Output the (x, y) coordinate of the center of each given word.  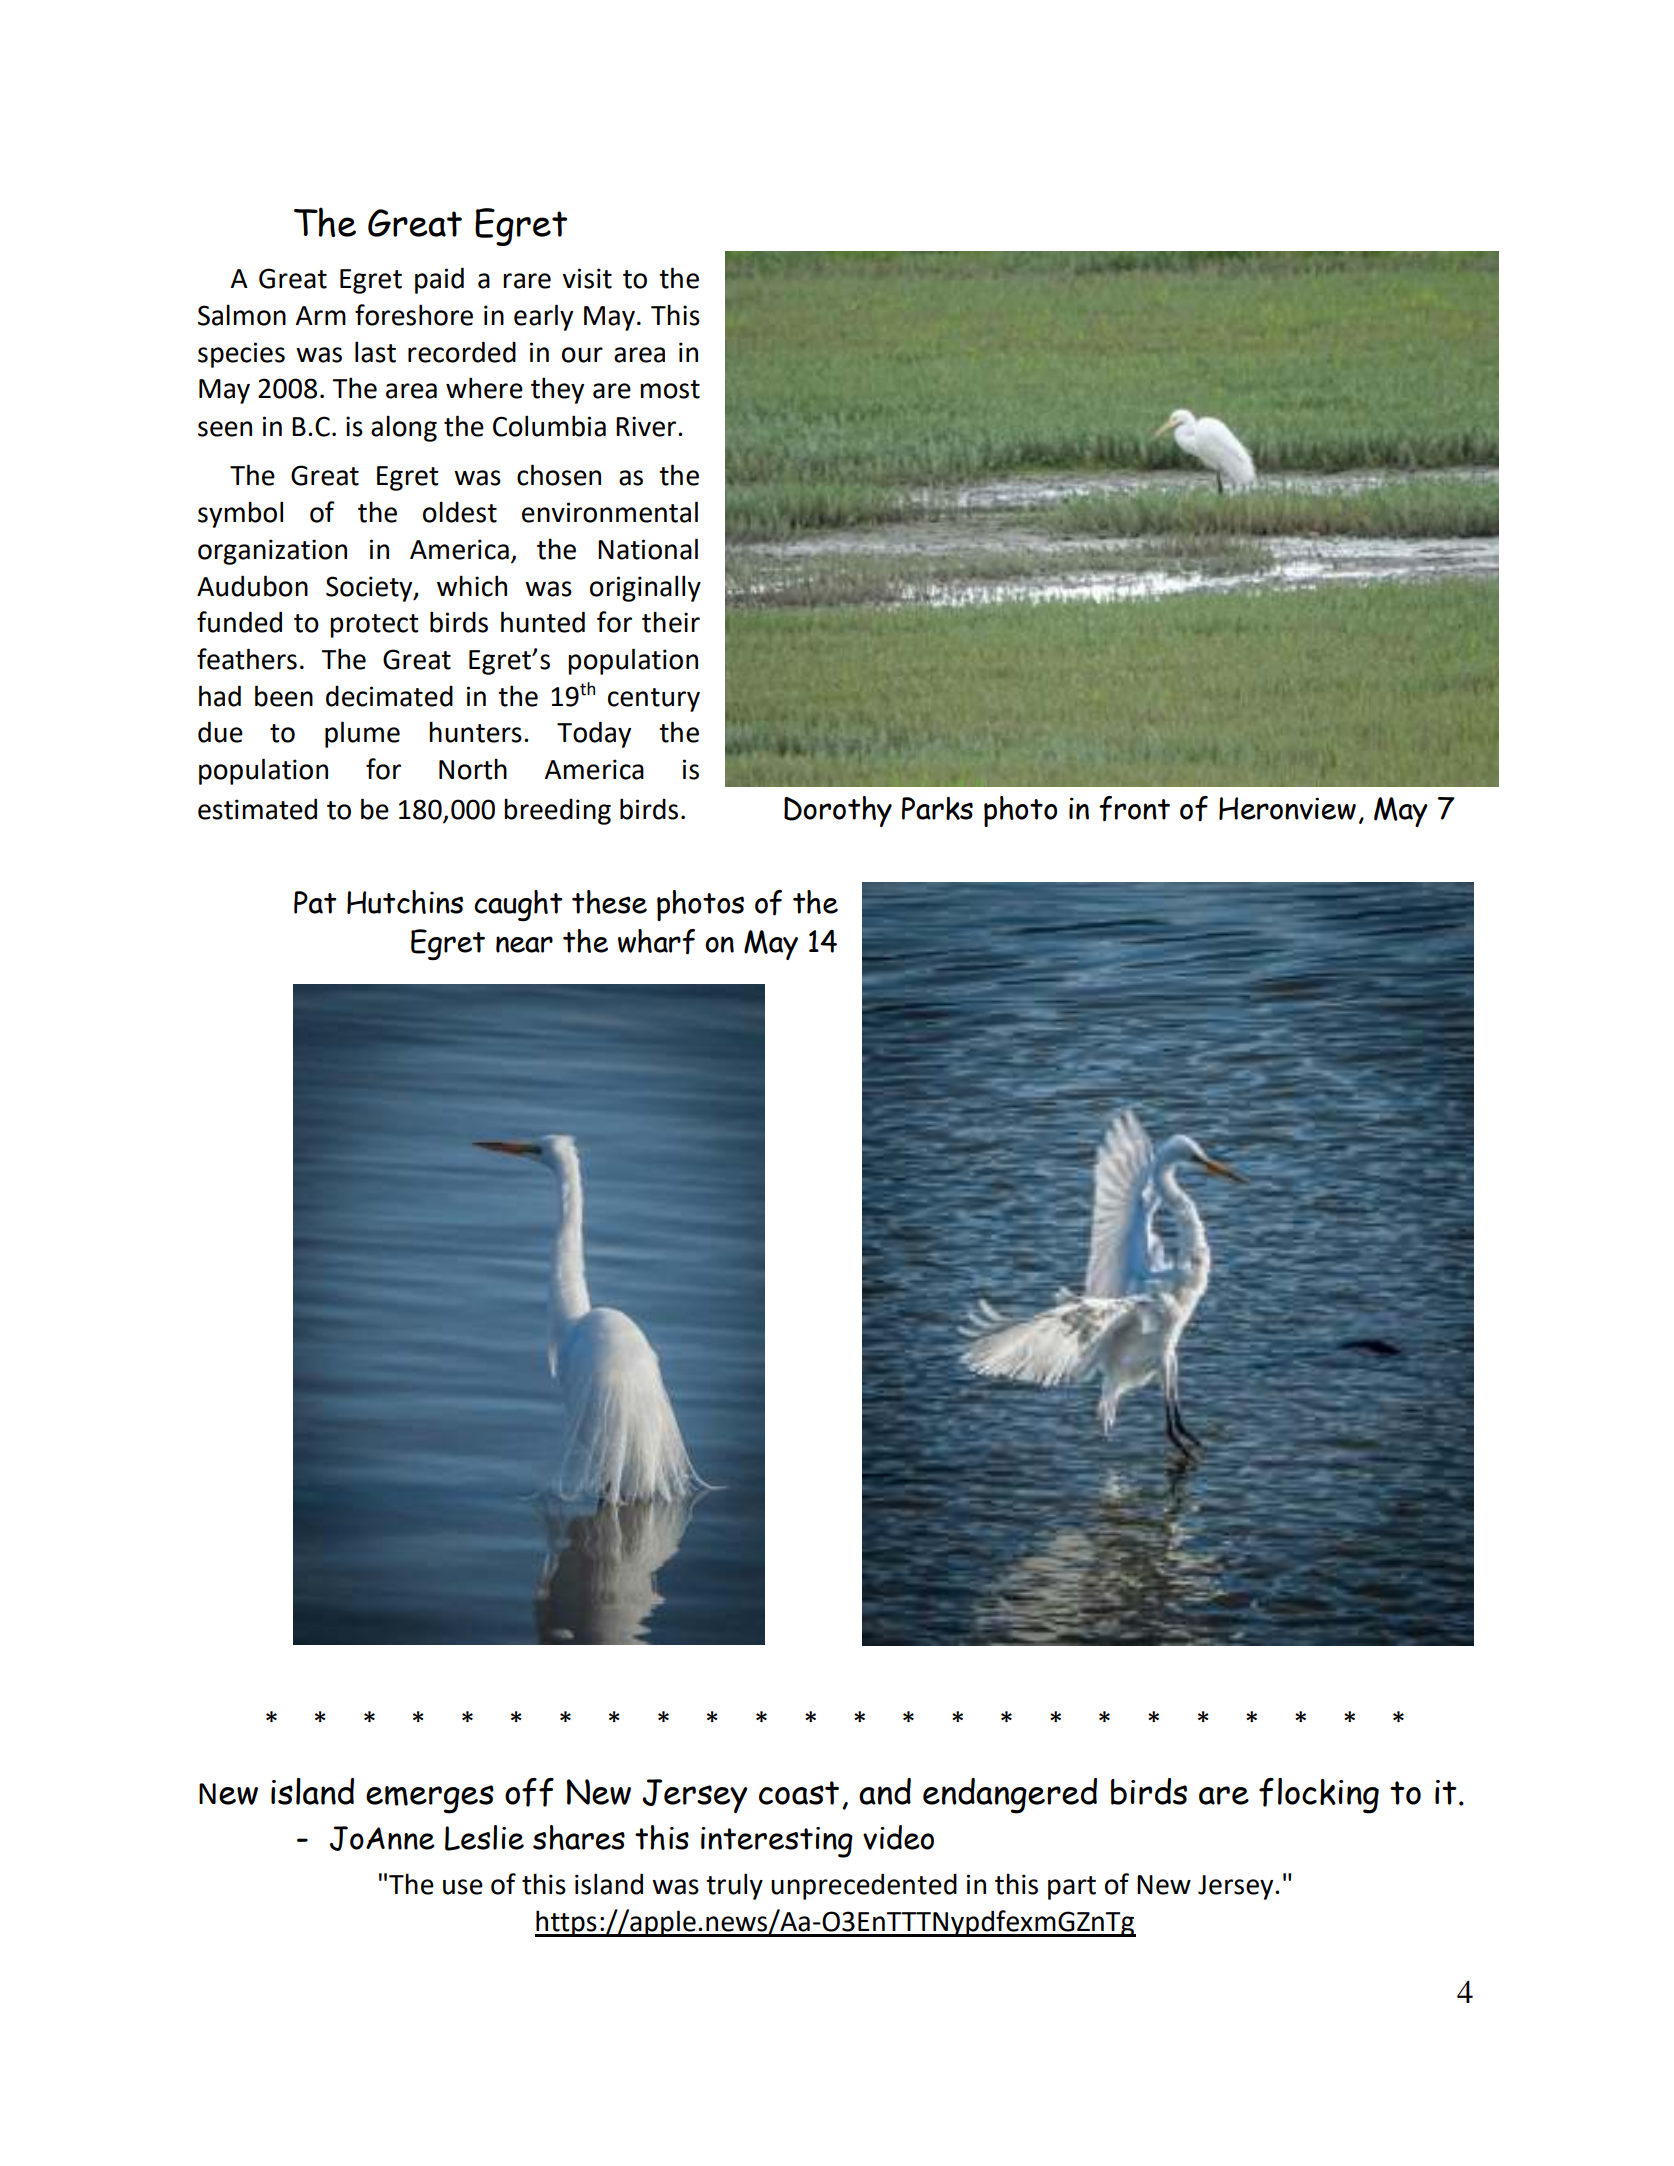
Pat (315, 902)
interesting (777, 1842)
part (1072, 1888)
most (670, 389)
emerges (430, 1799)
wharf (656, 942)
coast (799, 1793)
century (654, 700)
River (647, 426)
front (1134, 809)
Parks (937, 808)
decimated (389, 696)
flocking (1319, 1796)
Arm (321, 315)
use (463, 1887)
